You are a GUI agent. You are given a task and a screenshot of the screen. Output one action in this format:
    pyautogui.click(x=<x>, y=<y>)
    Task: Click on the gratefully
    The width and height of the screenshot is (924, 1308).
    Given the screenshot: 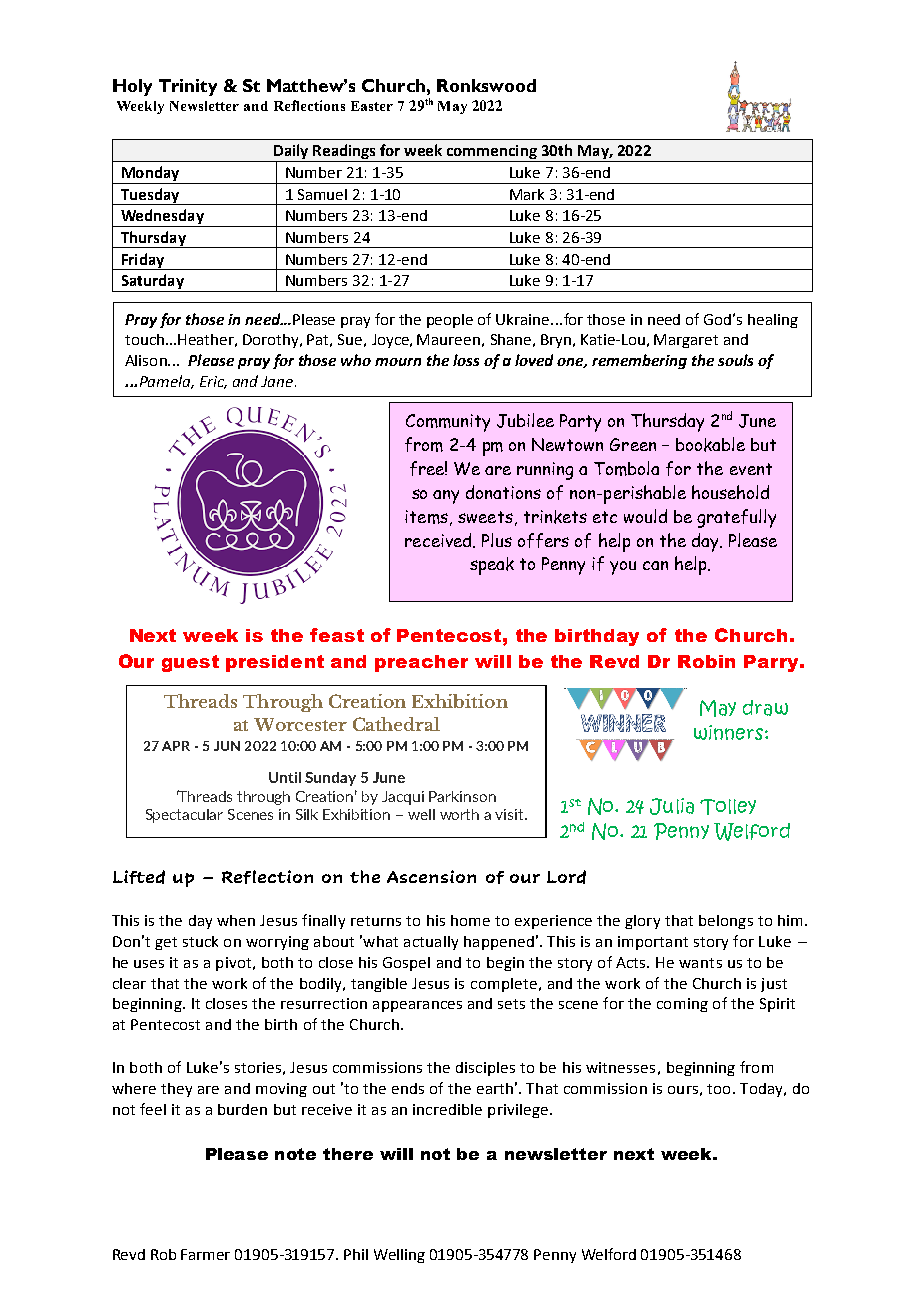 What is the action you would take?
    pyautogui.click(x=736, y=518)
